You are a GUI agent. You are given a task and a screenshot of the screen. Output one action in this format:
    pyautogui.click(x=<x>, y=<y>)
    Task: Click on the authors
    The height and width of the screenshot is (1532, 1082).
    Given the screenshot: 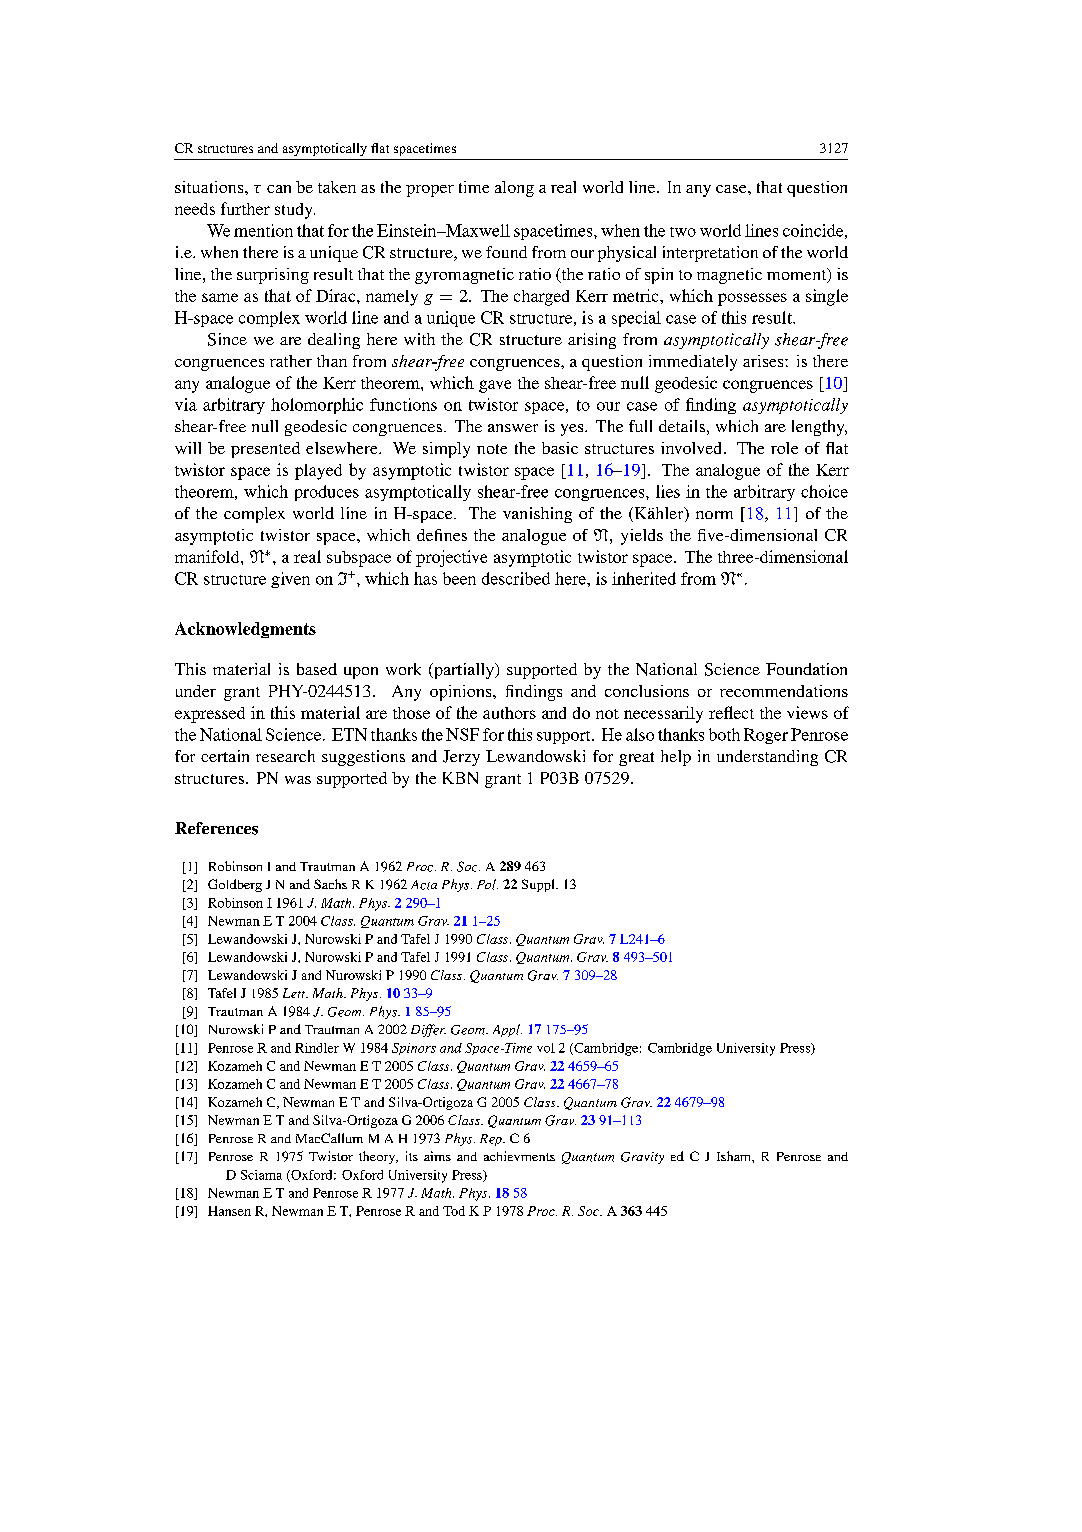 What is the action you would take?
    pyautogui.click(x=509, y=713)
